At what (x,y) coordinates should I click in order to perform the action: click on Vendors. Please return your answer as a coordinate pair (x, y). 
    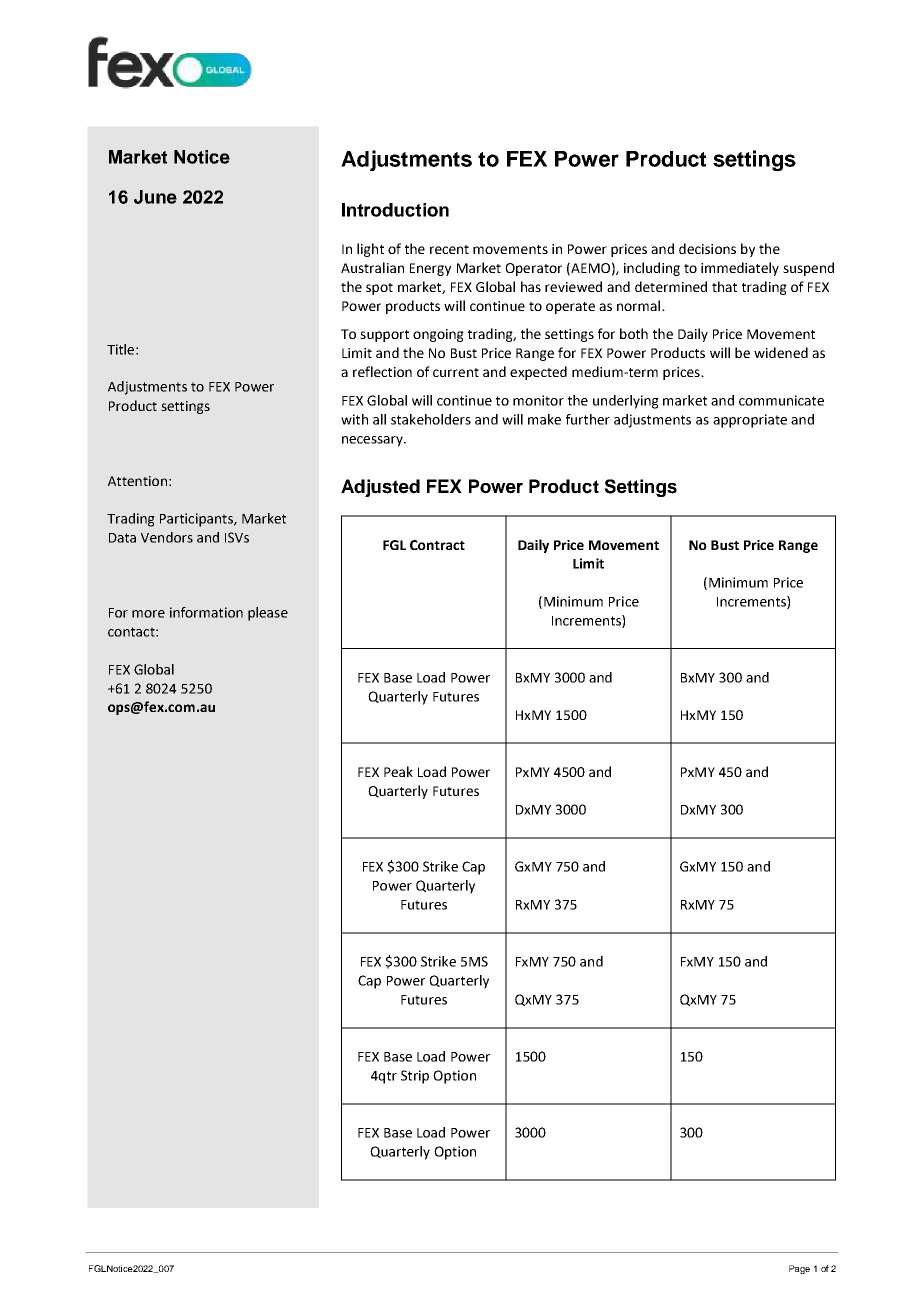
    Looking at the image, I should click on (167, 537).
